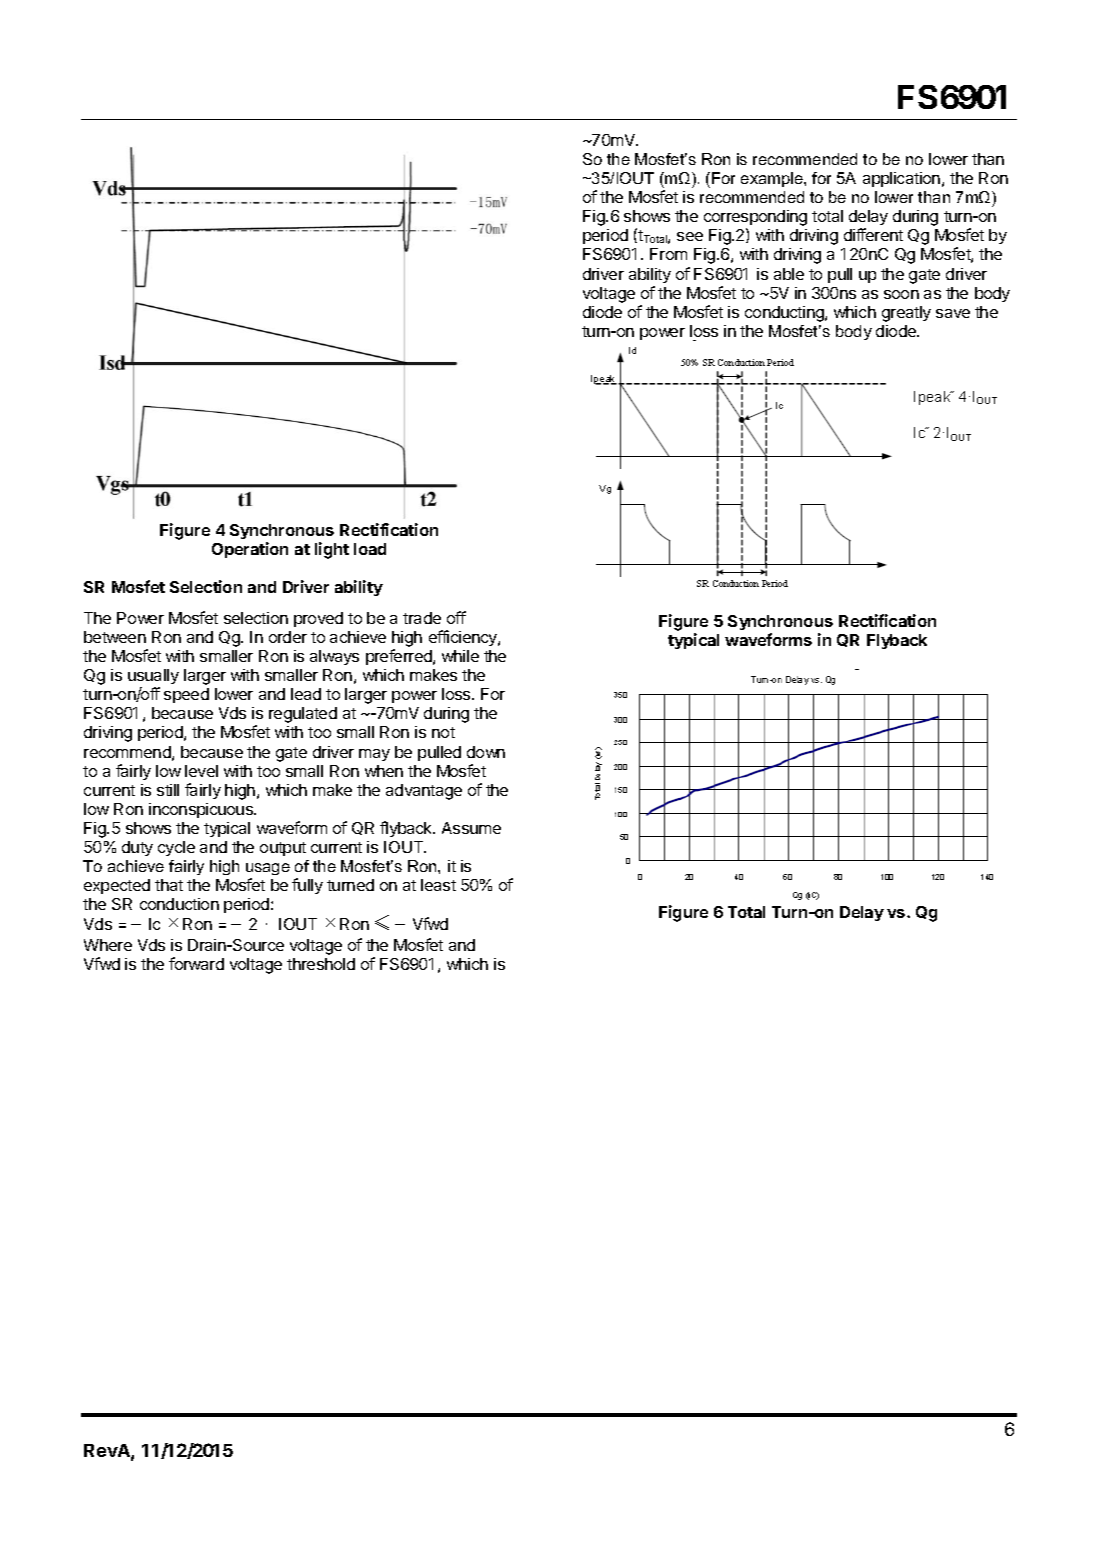 The image size is (1098, 1553). What do you see at coordinates (250, 550) in the image?
I see `Operation` at bounding box center [250, 550].
